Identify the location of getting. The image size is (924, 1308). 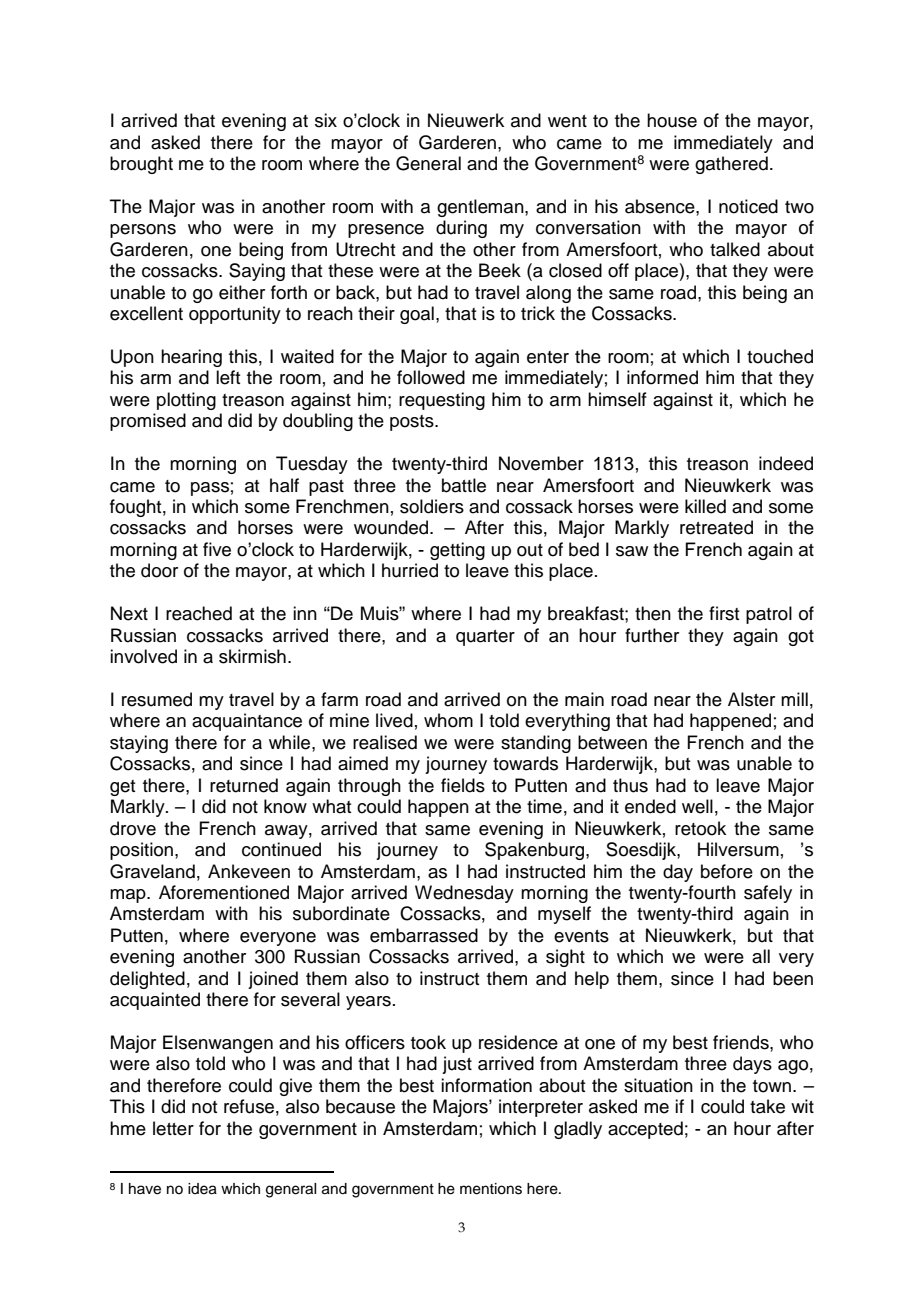
(457, 551).
